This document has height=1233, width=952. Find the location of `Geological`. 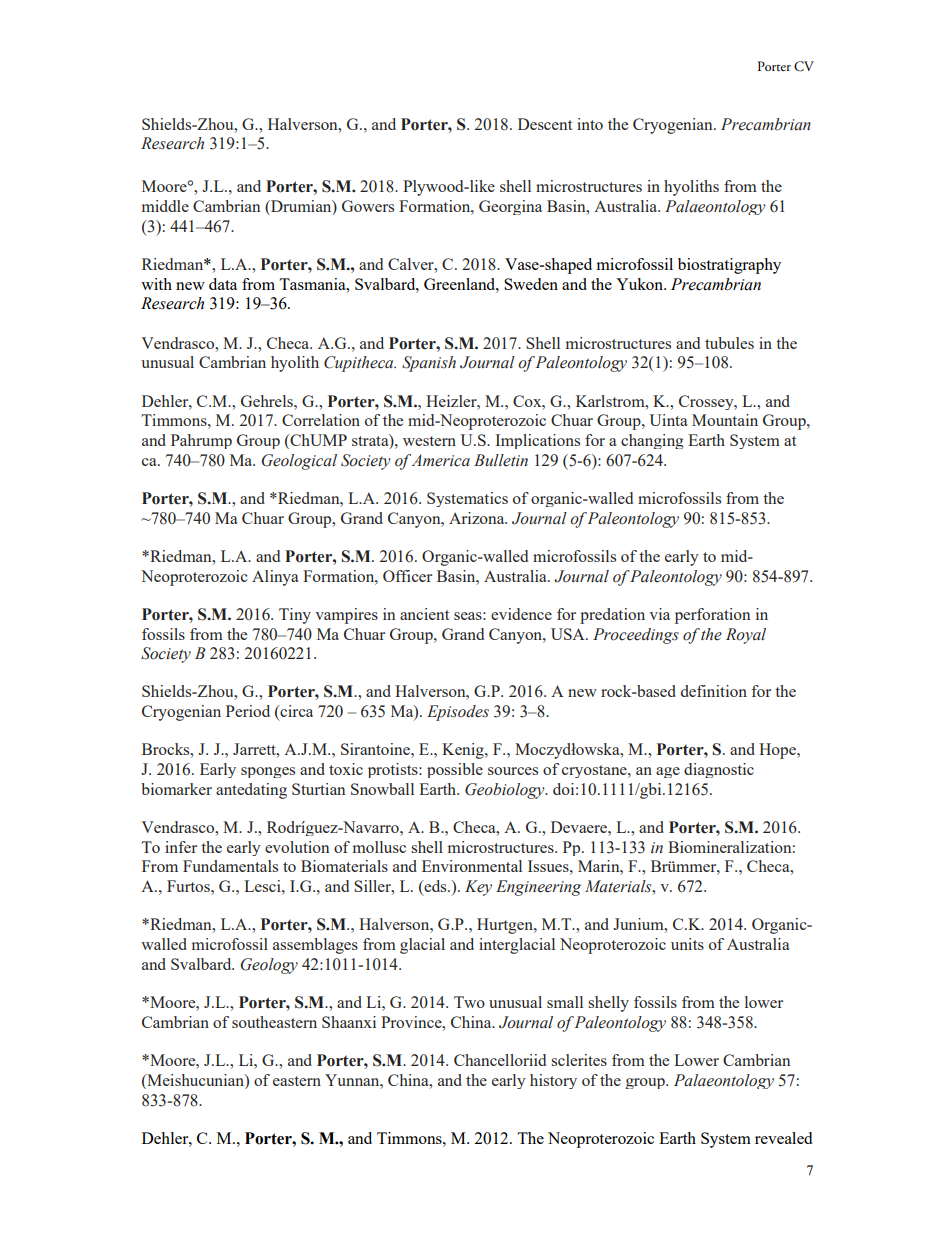

Geological is located at coordinates (299, 462).
